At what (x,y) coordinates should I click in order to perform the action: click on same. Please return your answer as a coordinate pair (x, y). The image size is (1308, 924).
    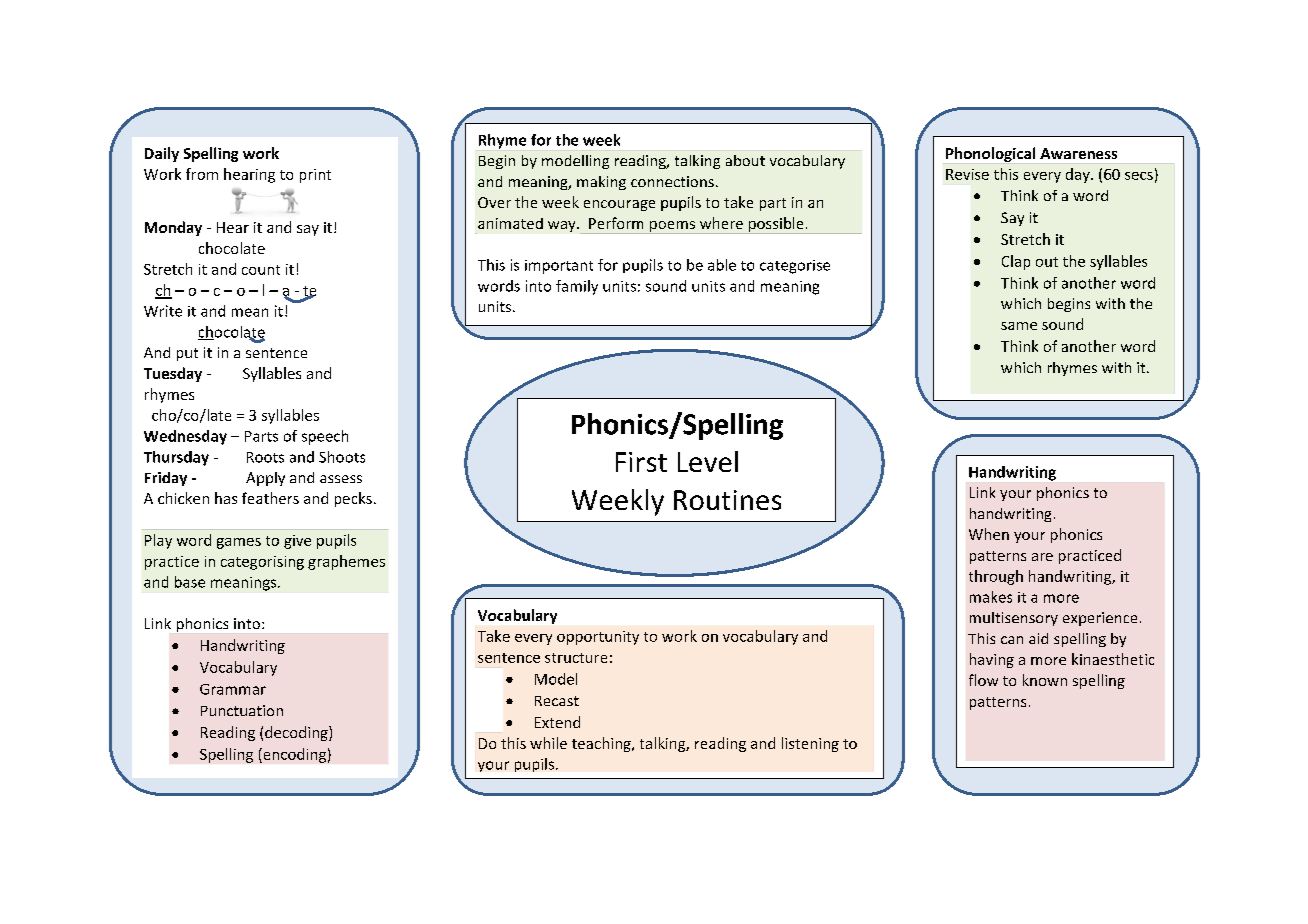
    Looking at the image, I should click on (1019, 326).
